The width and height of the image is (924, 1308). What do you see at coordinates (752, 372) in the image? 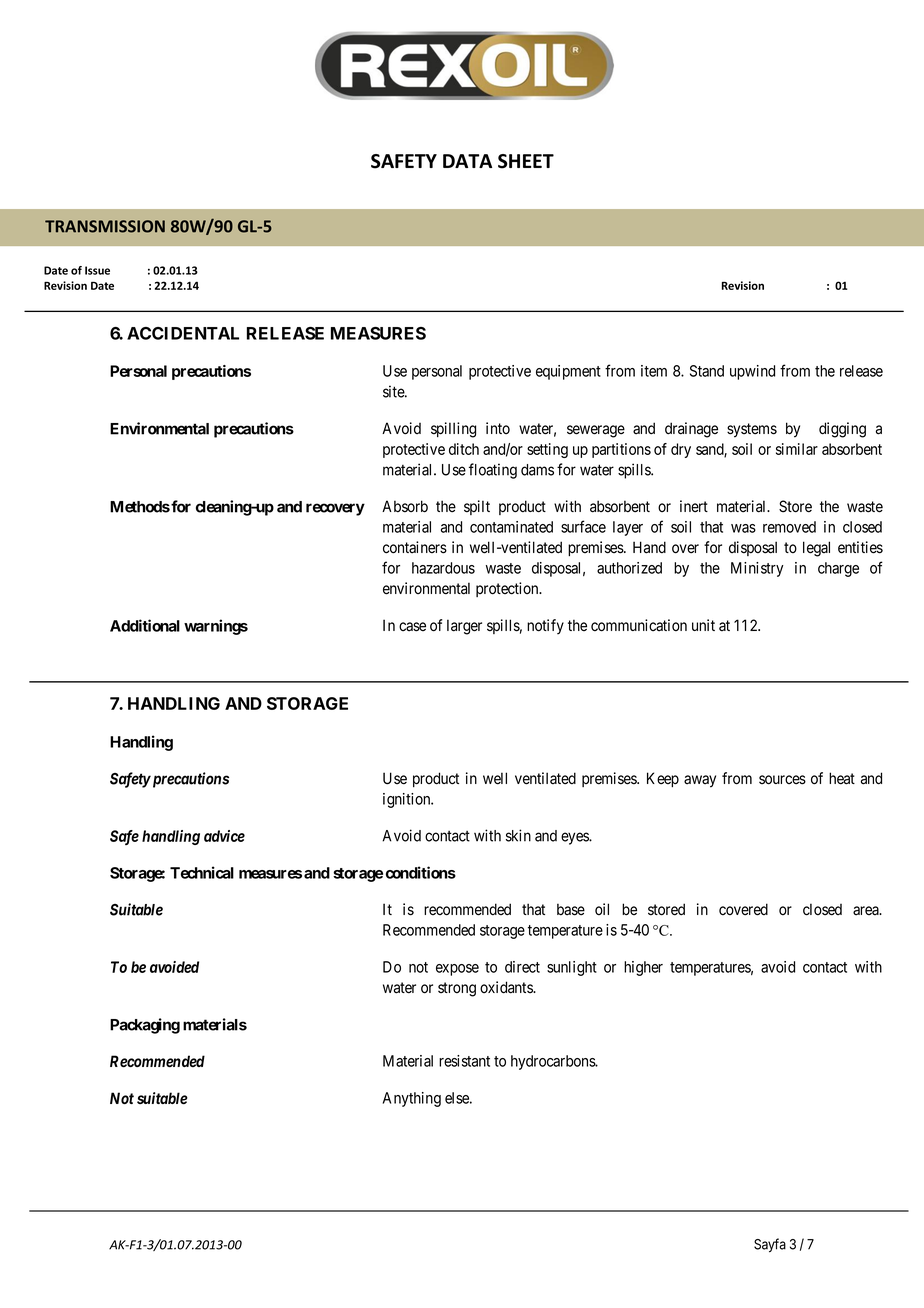
I see `upwind` at bounding box center [752, 372].
